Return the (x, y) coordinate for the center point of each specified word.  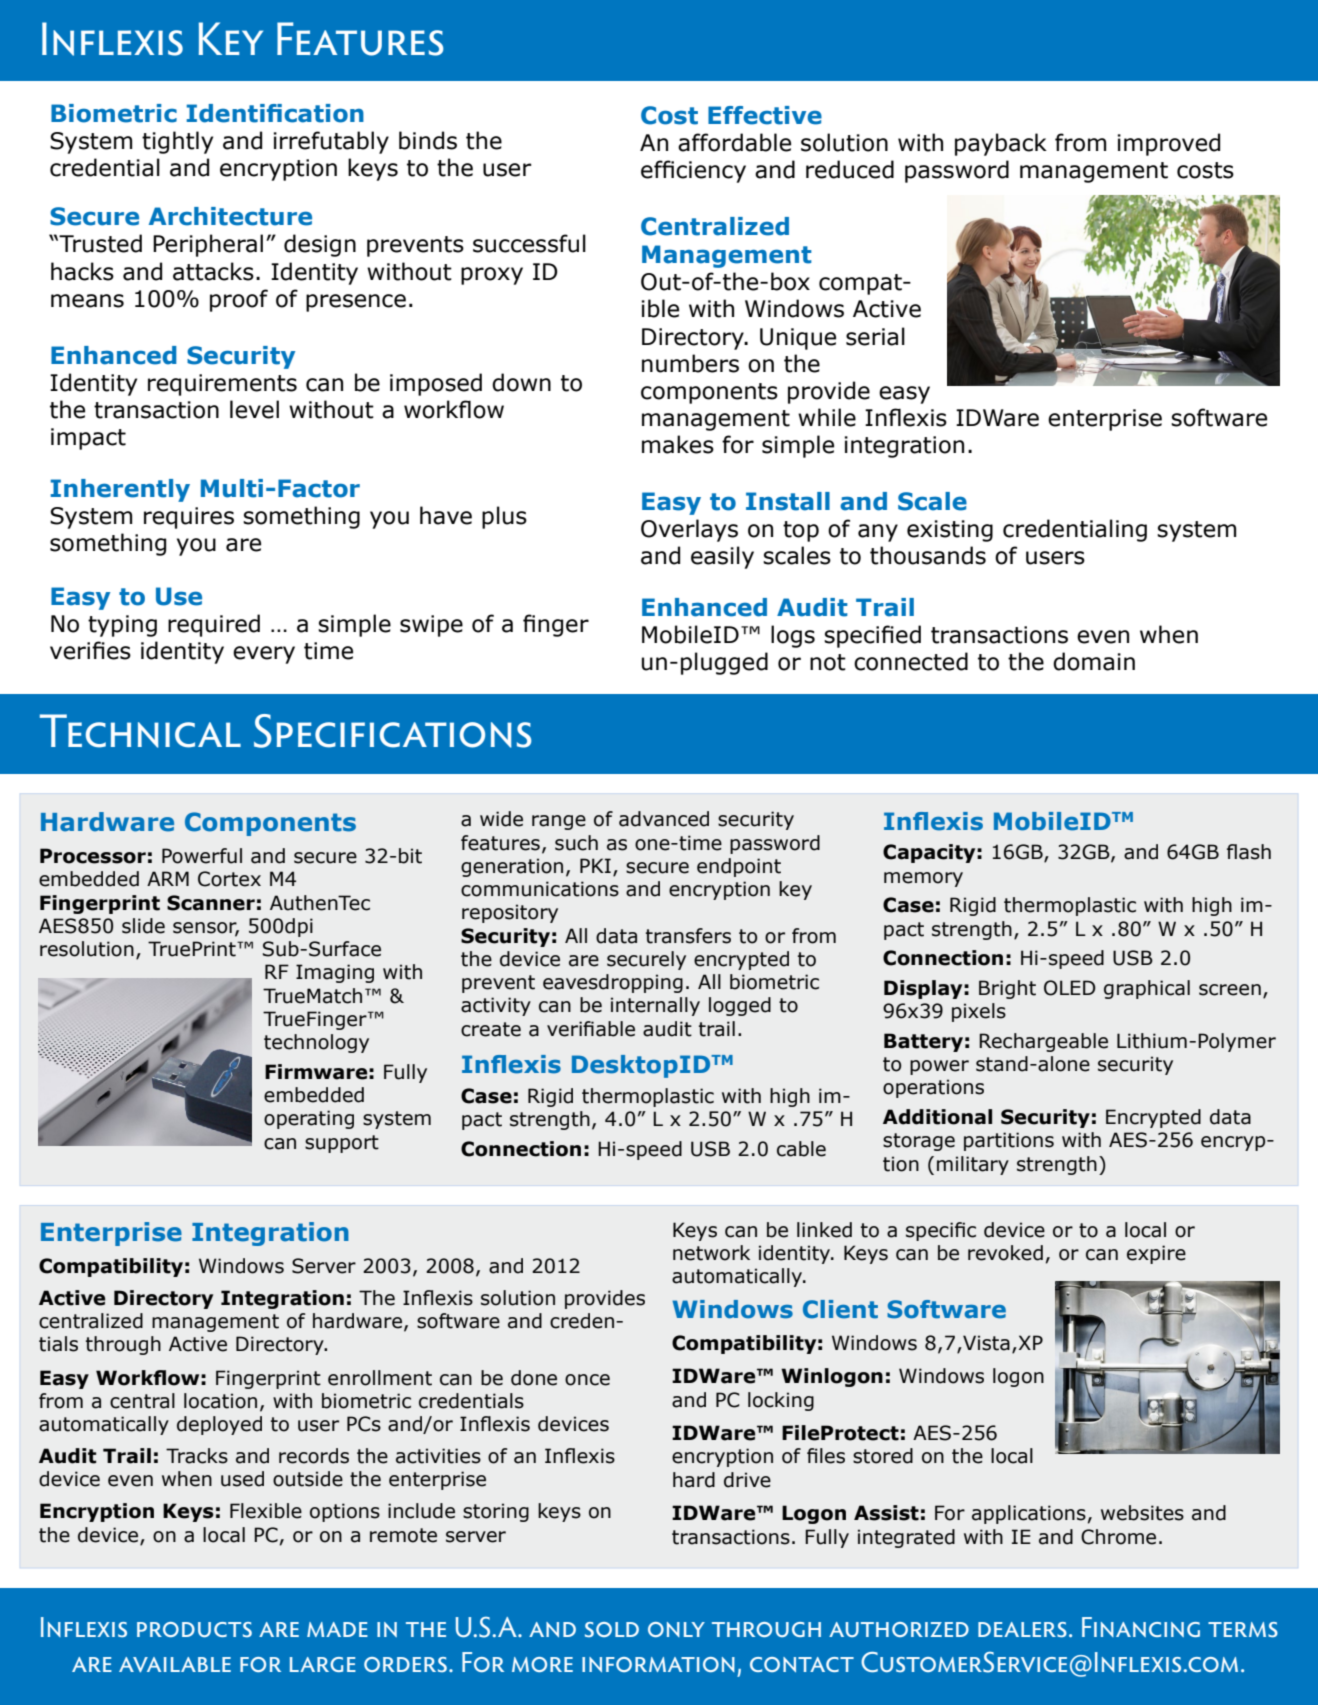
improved (1169, 144)
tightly (177, 142)
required (214, 625)
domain (1094, 661)
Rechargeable (1043, 1042)
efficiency (693, 171)
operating (309, 1119)
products (194, 1629)
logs (793, 636)
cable (801, 1149)
